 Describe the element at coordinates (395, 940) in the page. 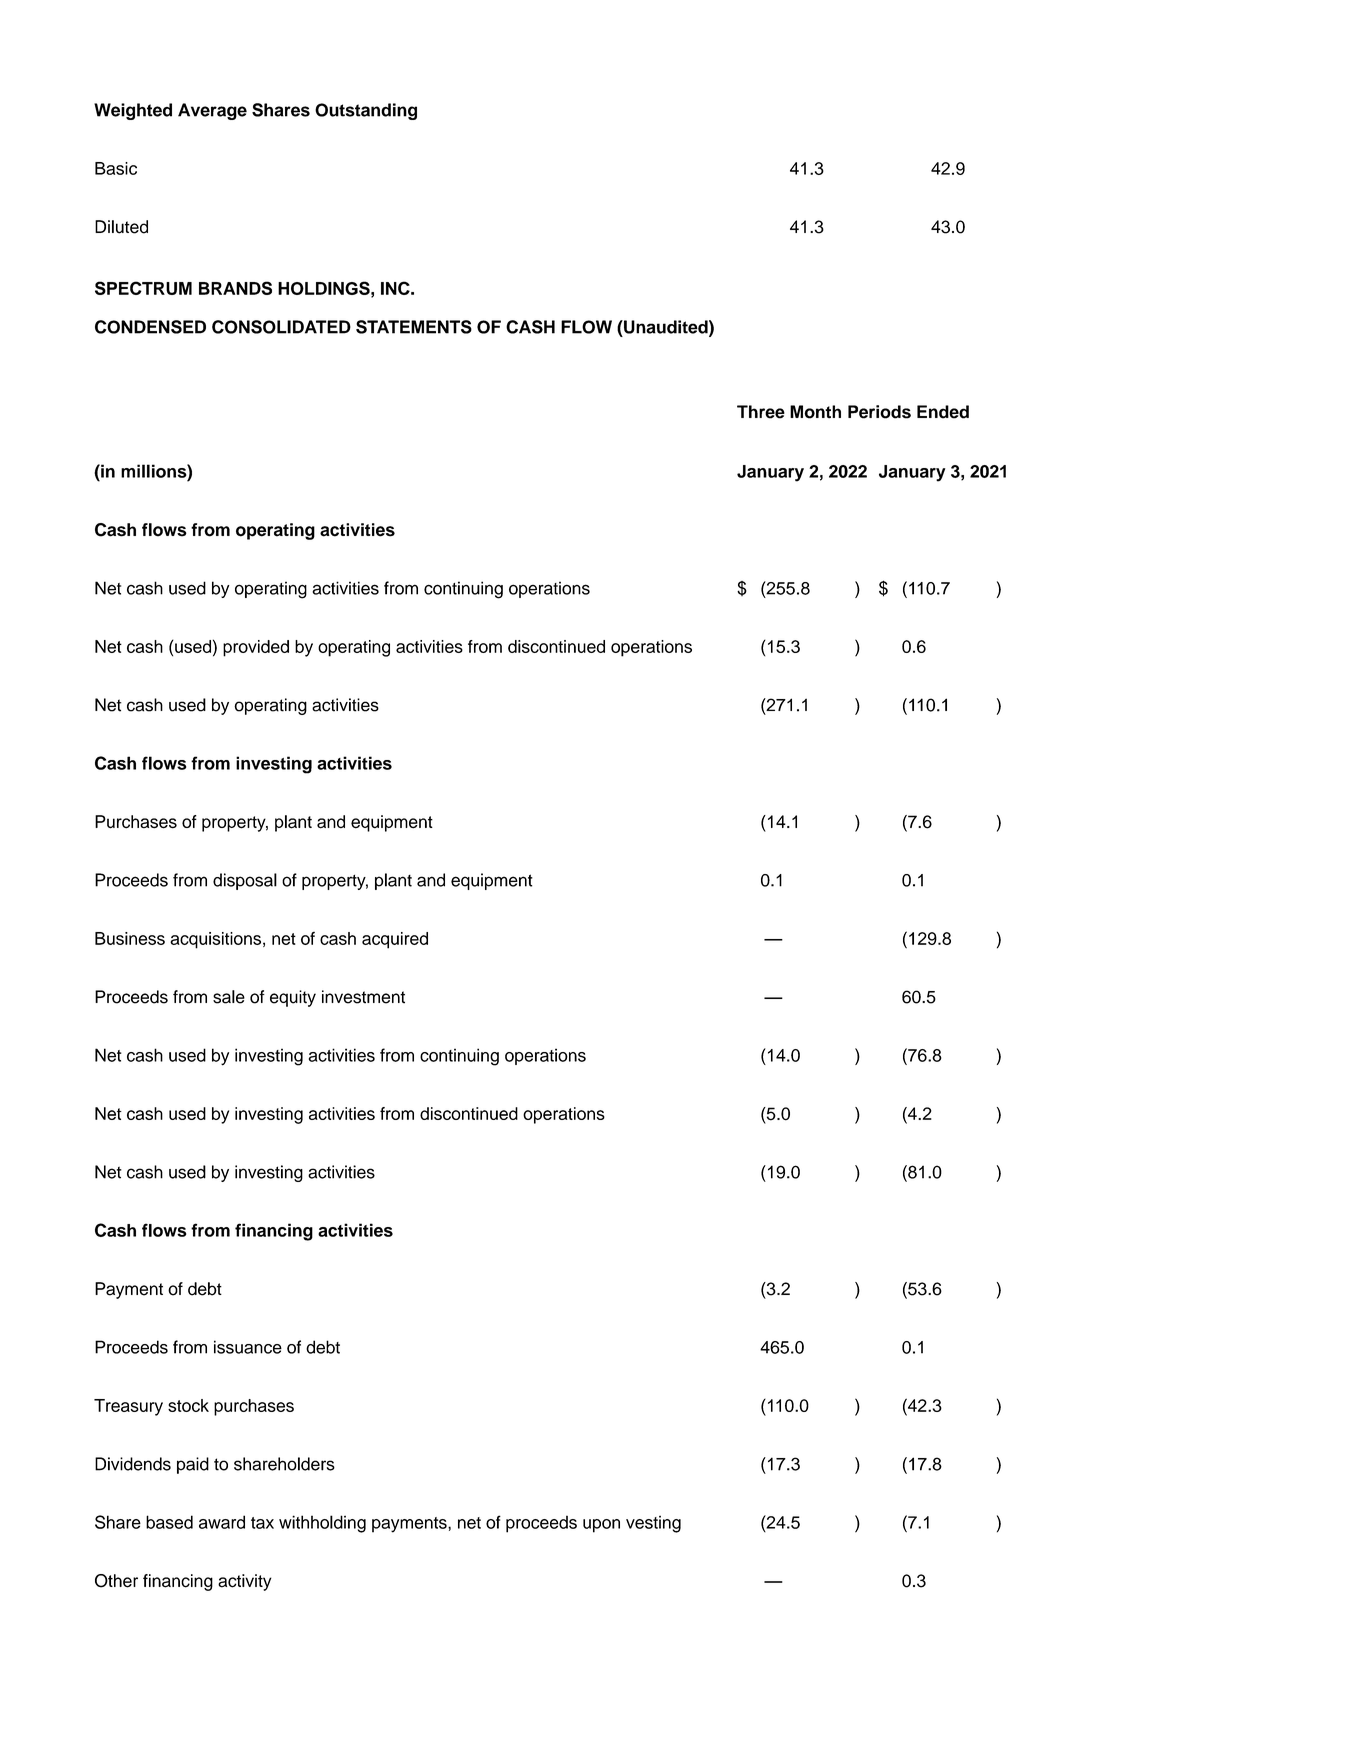

I see `acquired` at that location.
